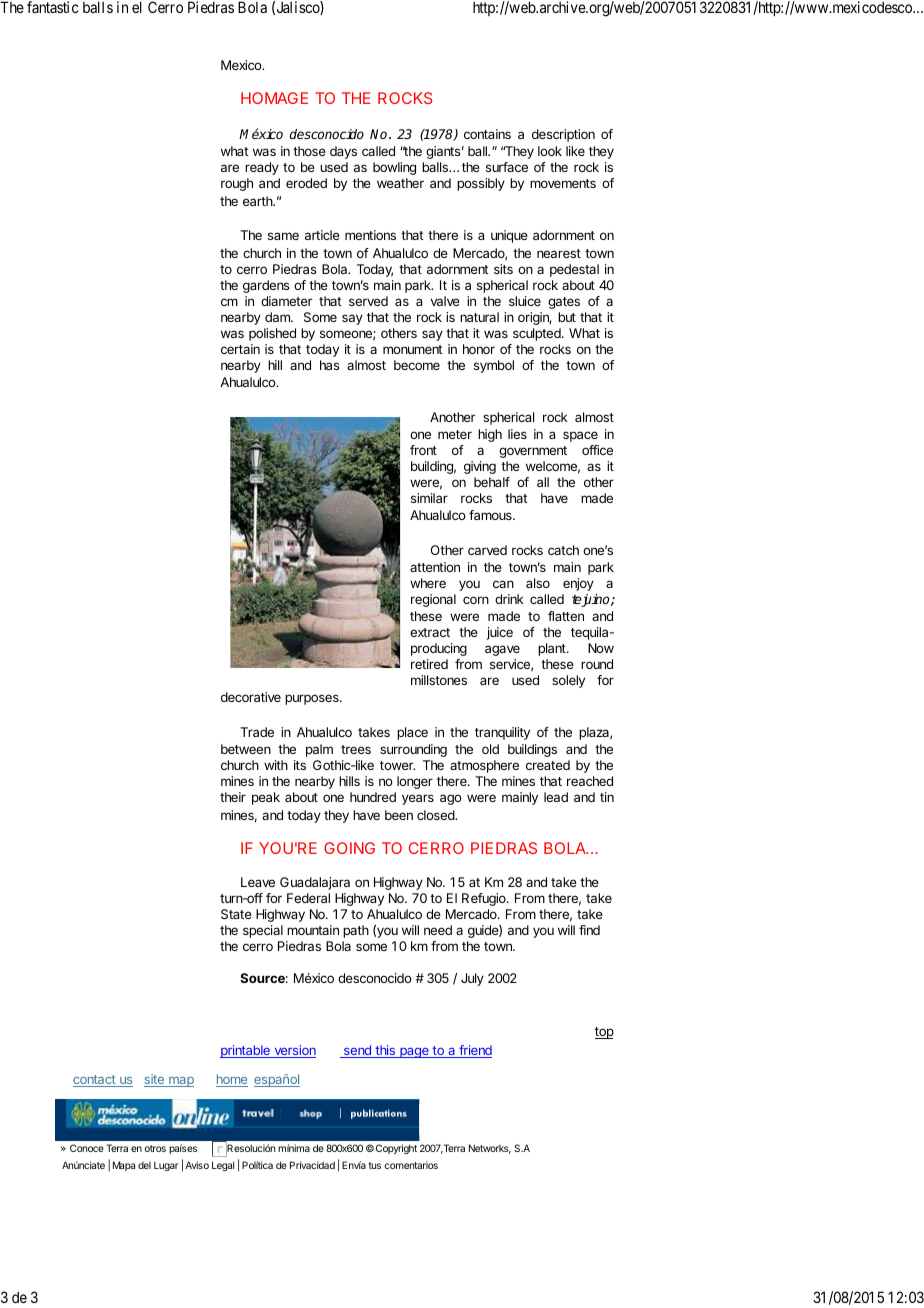 This screenshot has width=924, height=1308. What do you see at coordinates (274, 98) in the screenshot?
I see `HOMAGE` at bounding box center [274, 98].
